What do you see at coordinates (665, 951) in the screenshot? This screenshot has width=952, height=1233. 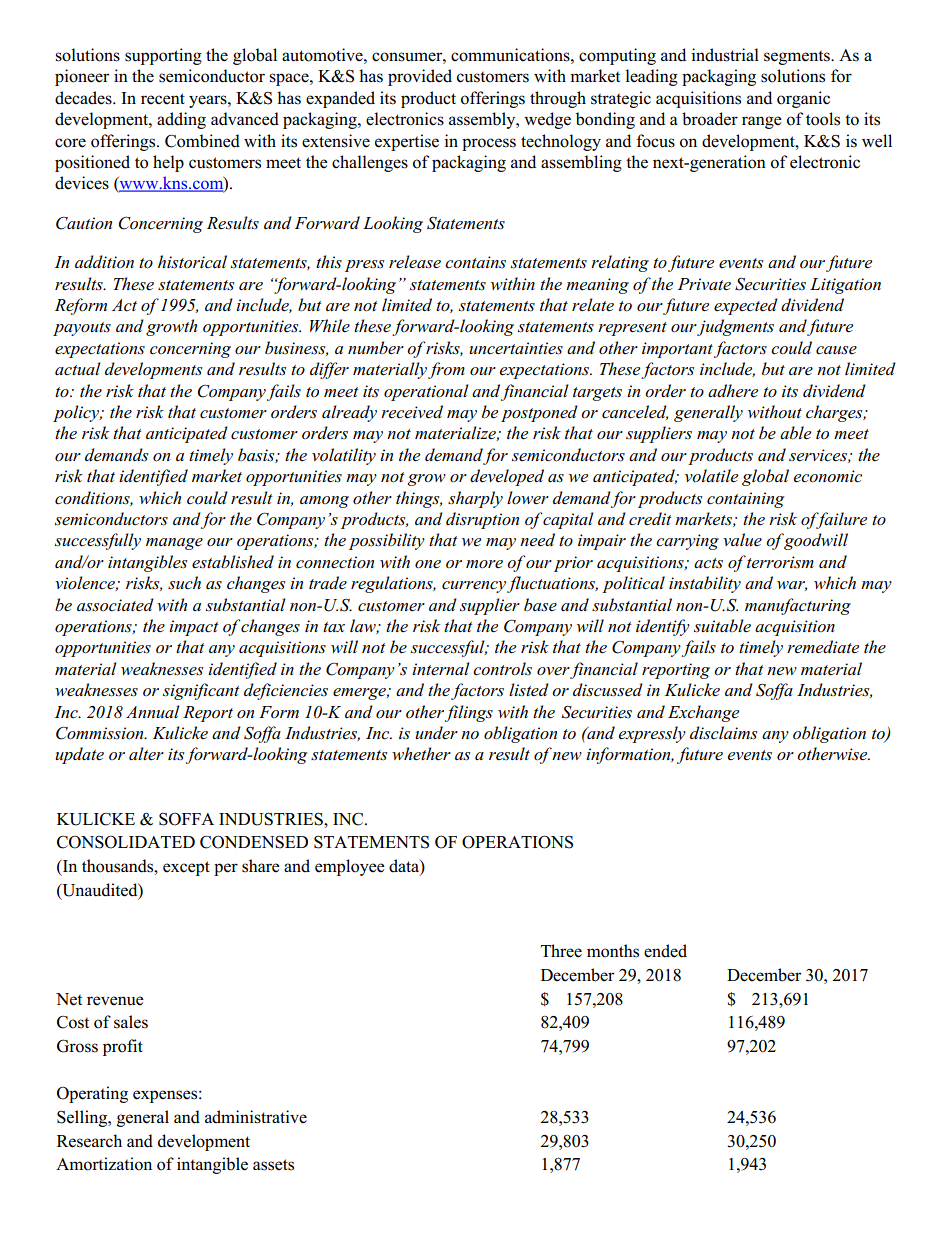 I see `ended` at bounding box center [665, 951].
